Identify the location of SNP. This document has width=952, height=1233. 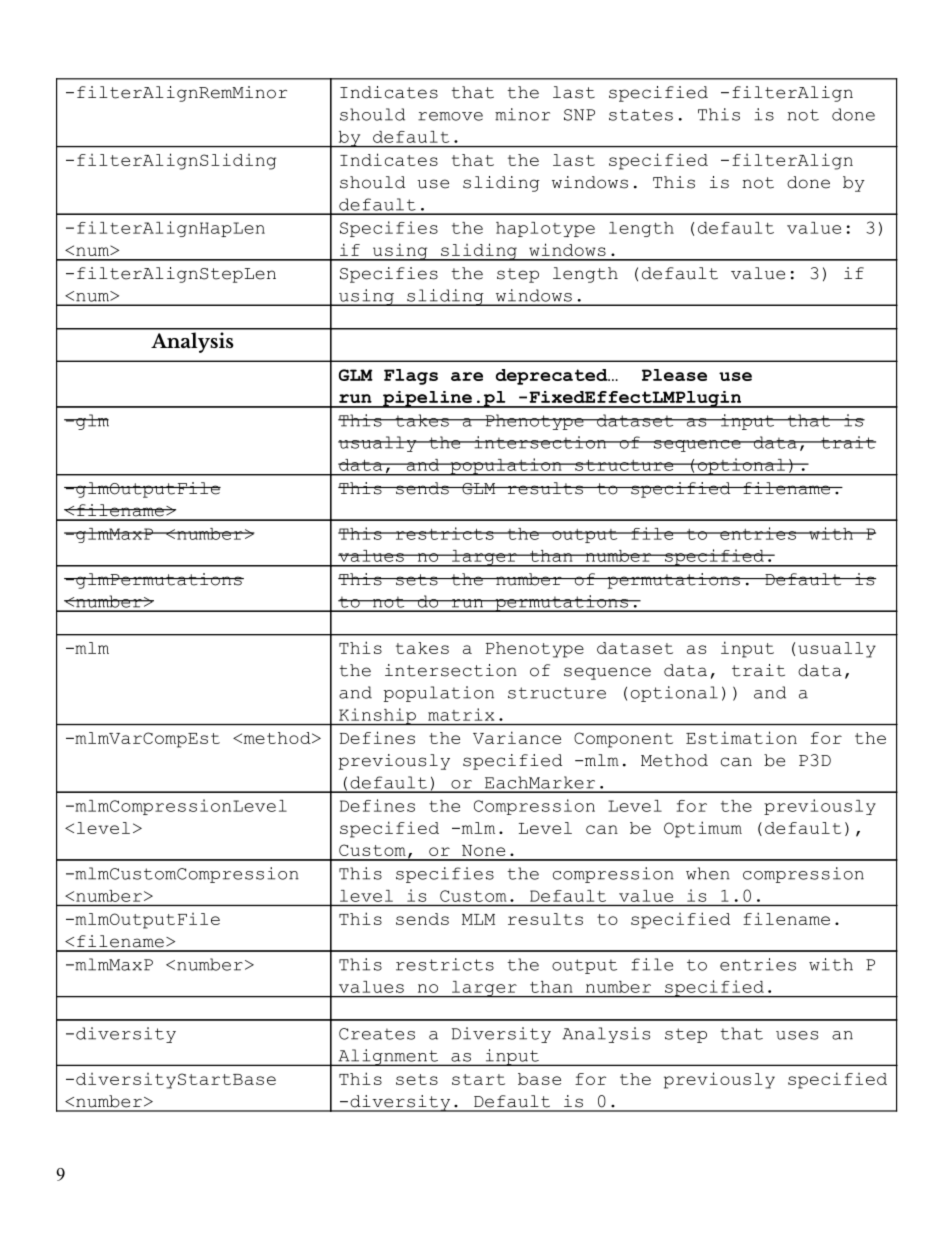
(579, 115).
